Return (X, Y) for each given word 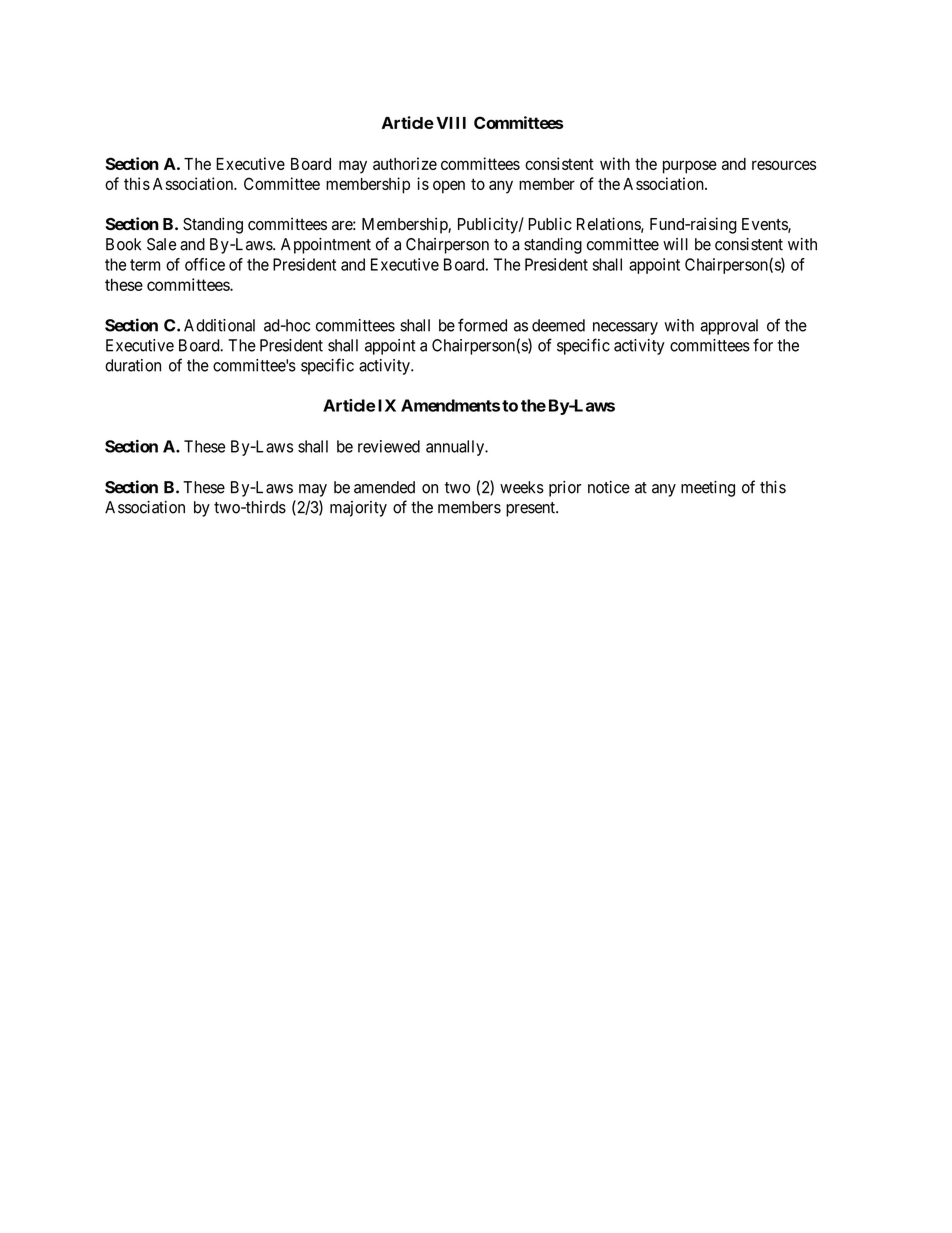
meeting (708, 489)
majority (358, 509)
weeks (522, 487)
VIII (451, 123)
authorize (405, 163)
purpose (690, 167)
